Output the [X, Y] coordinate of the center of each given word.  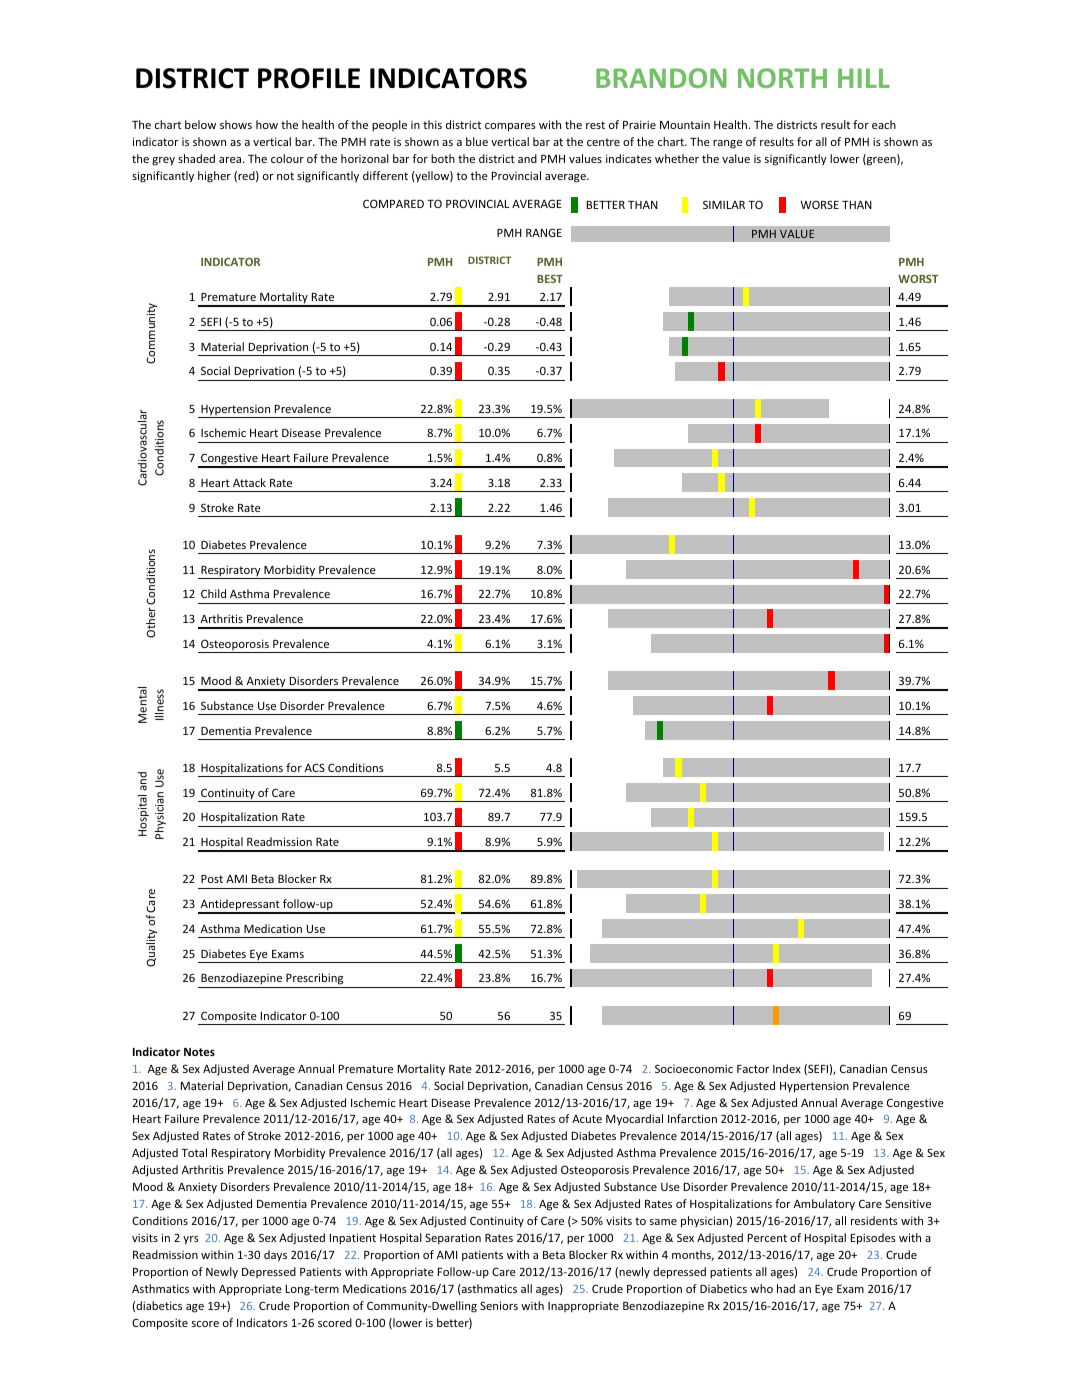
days [275, 1256]
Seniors [499, 1305]
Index [787, 1068]
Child [213, 593]
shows [236, 124]
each [884, 124]
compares [510, 127]
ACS [315, 767]
